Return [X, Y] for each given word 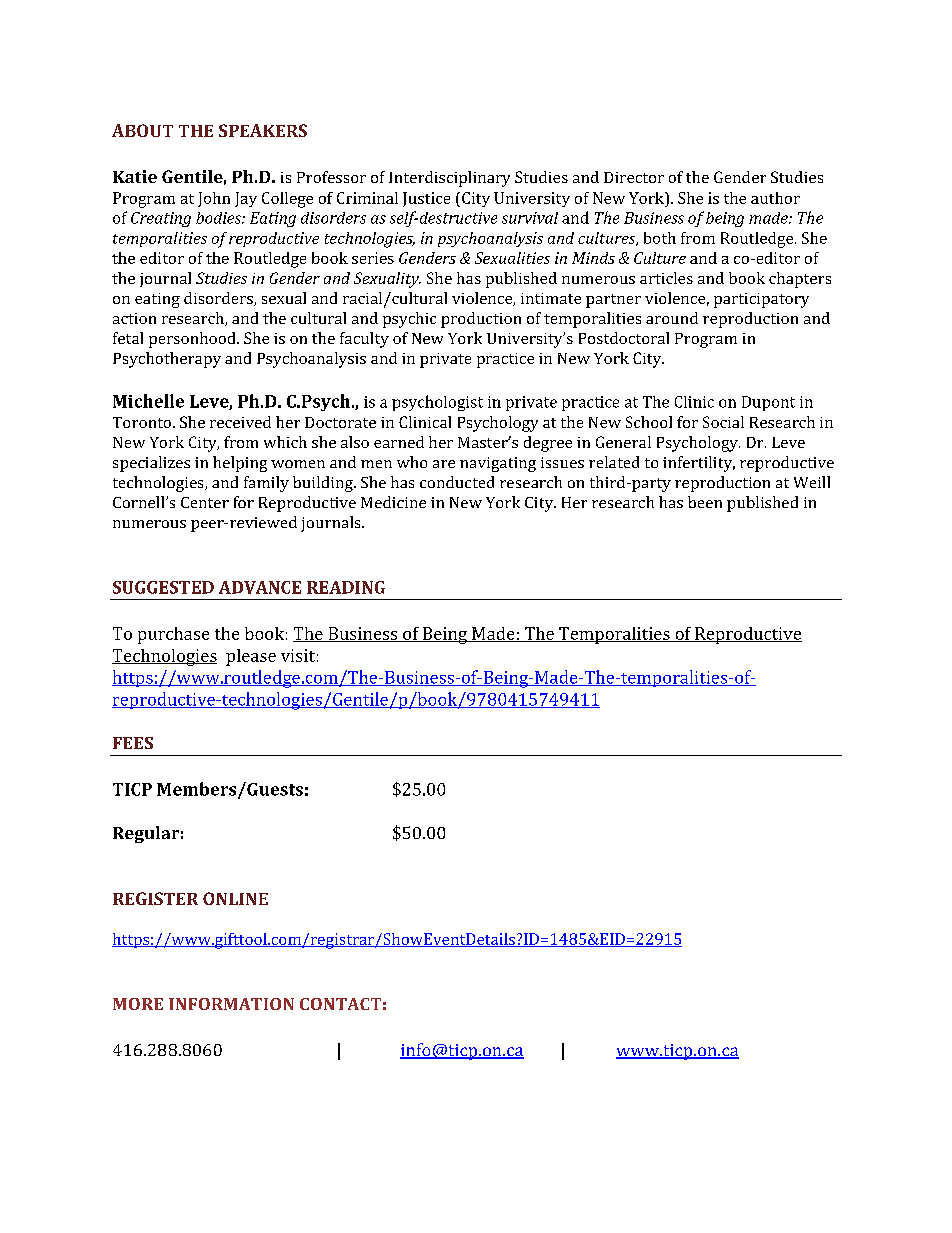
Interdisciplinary [449, 179]
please [251, 657]
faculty [364, 340]
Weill [812, 482]
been [705, 502]
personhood [193, 340]
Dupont [768, 403]
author [775, 198]
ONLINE [235, 898]
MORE [138, 1004]
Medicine [393, 502]
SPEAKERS [263, 130]
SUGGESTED [163, 587]
